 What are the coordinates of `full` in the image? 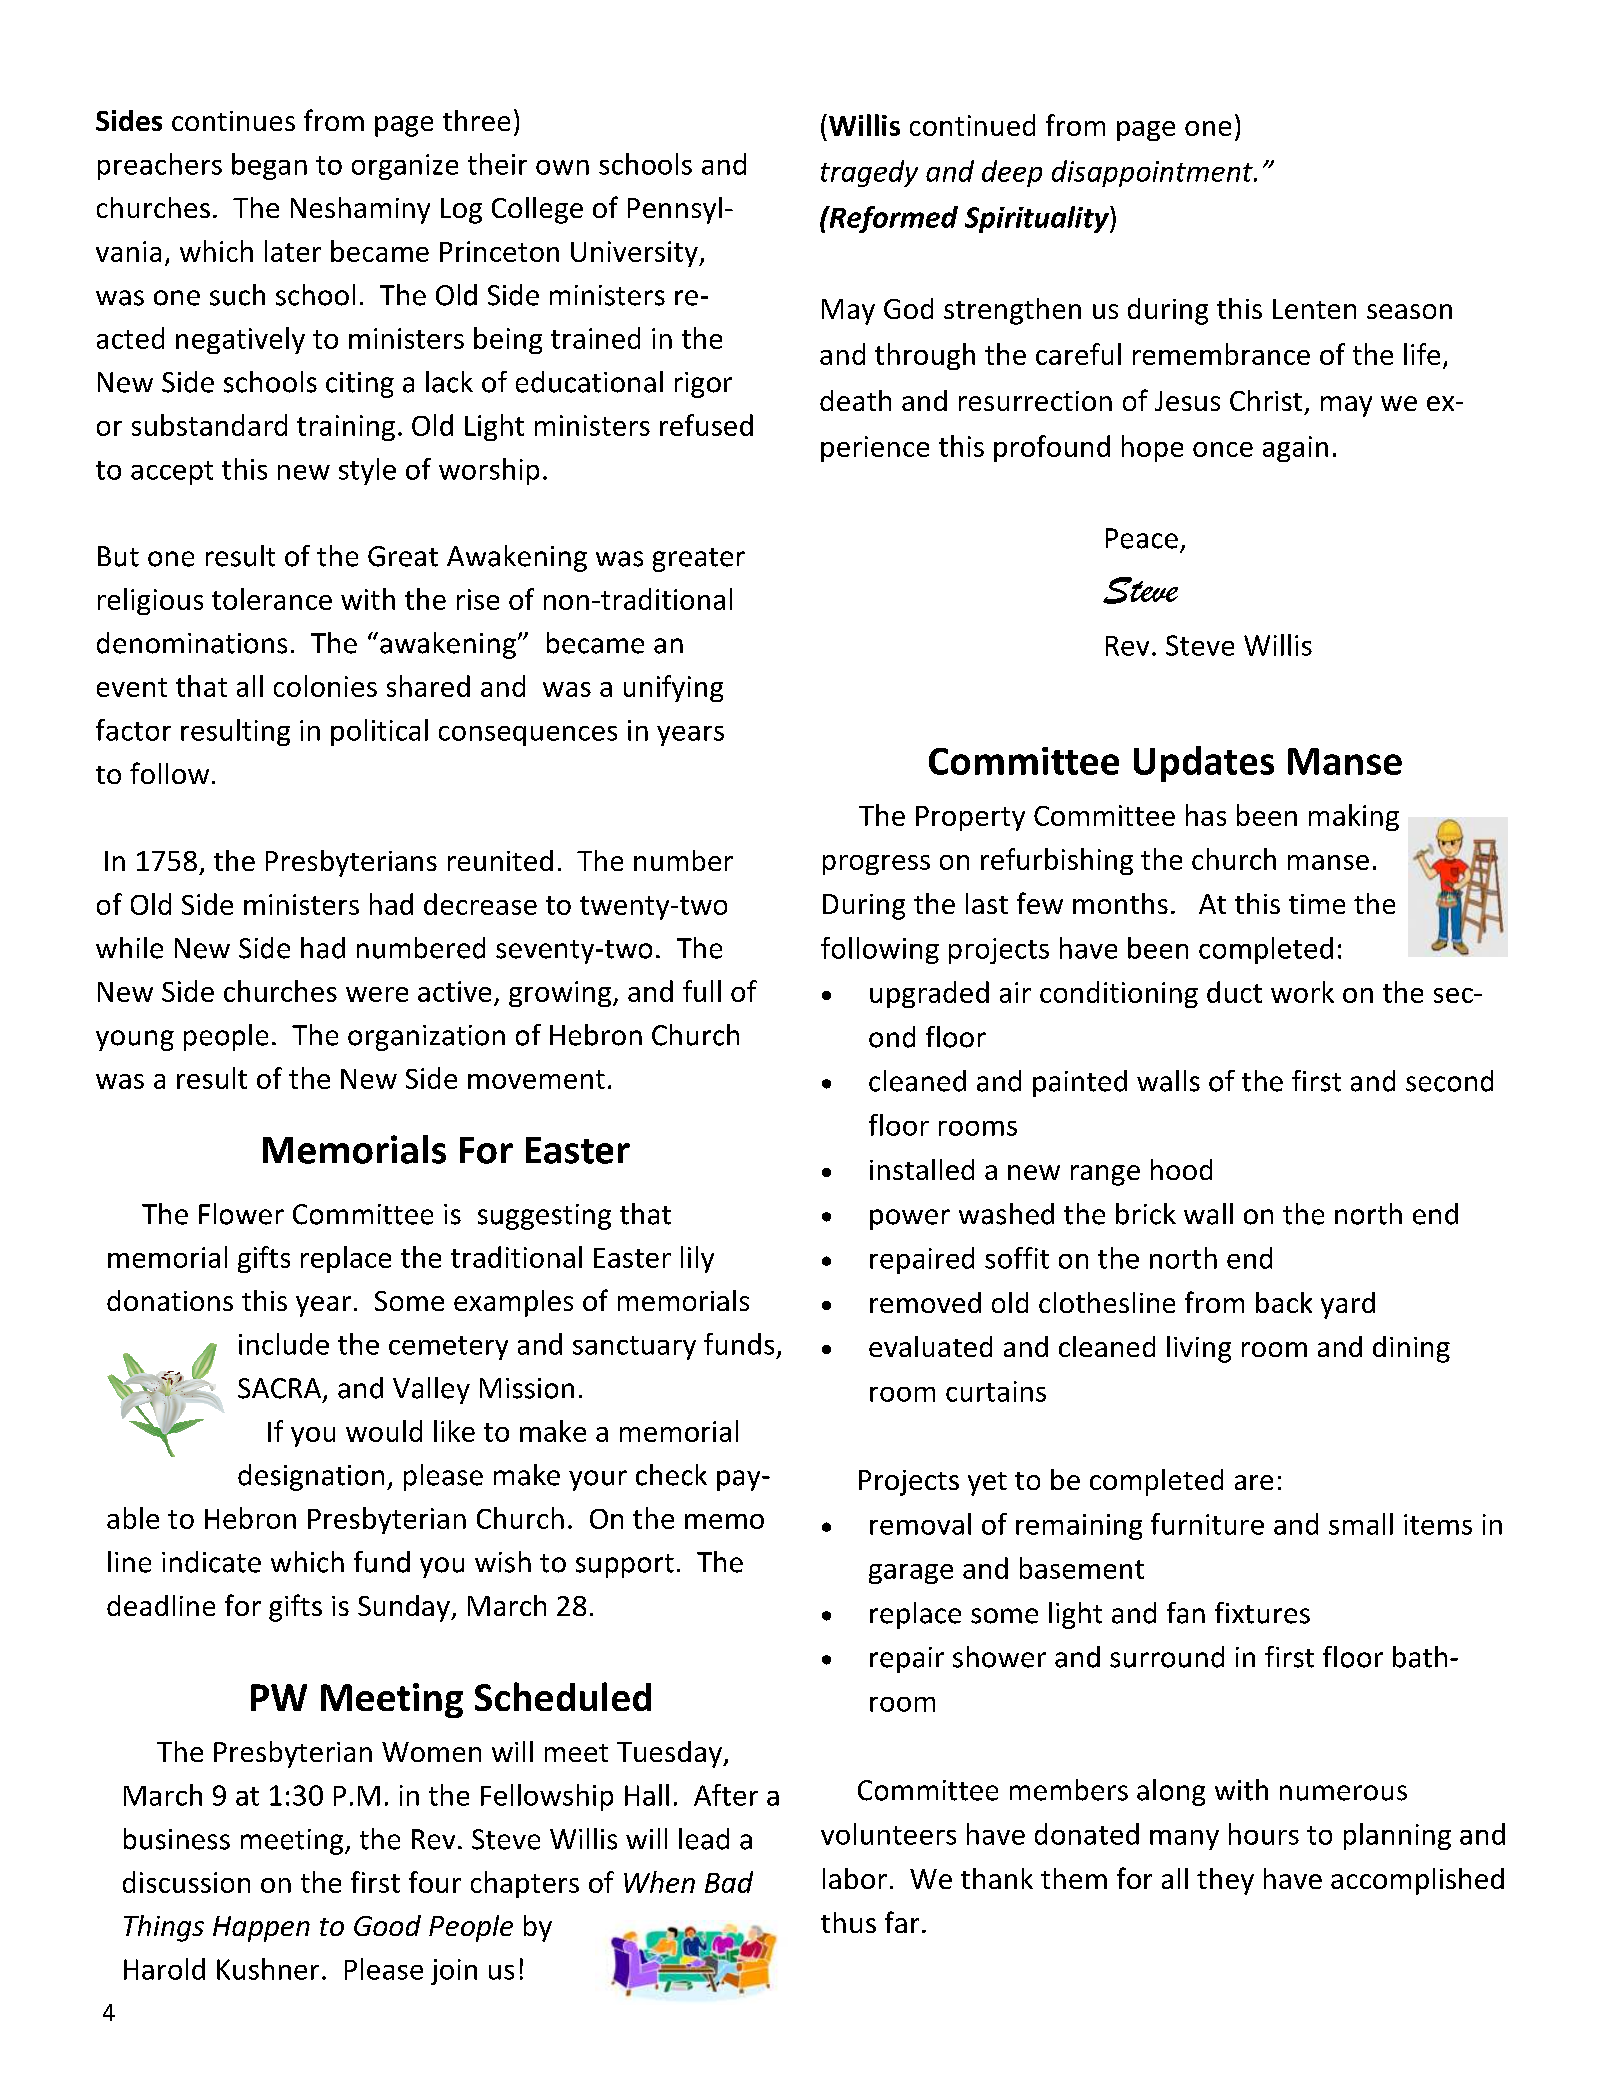 It's located at (702, 991).
